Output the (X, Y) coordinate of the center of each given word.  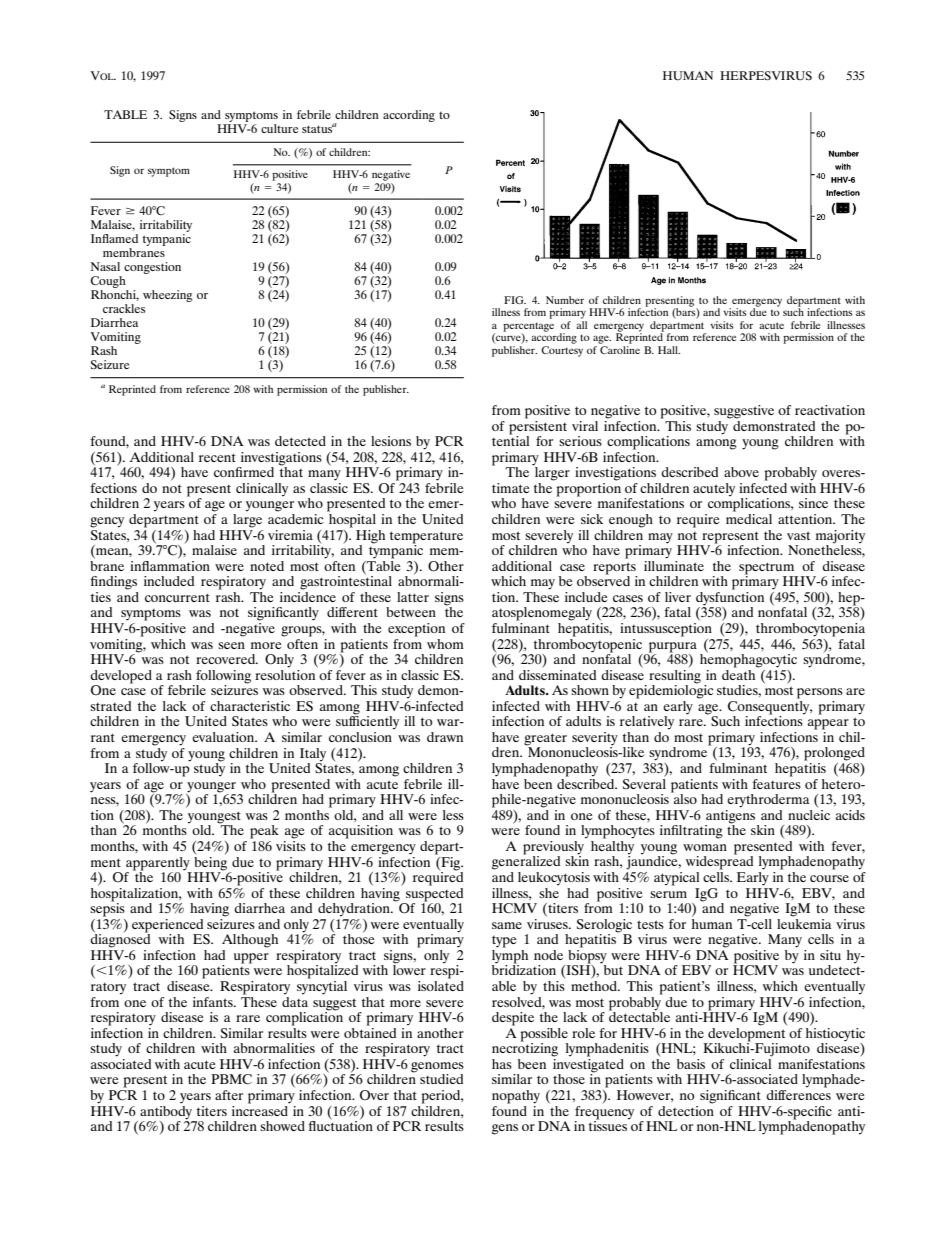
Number (565, 300)
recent (217, 457)
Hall (669, 350)
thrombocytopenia (810, 628)
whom (445, 644)
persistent (538, 426)
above (741, 472)
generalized (526, 862)
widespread (719, 862)
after (229, 1095)
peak (264, 832)
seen (231, 645)
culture (280, 128)
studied (441, 1079)
